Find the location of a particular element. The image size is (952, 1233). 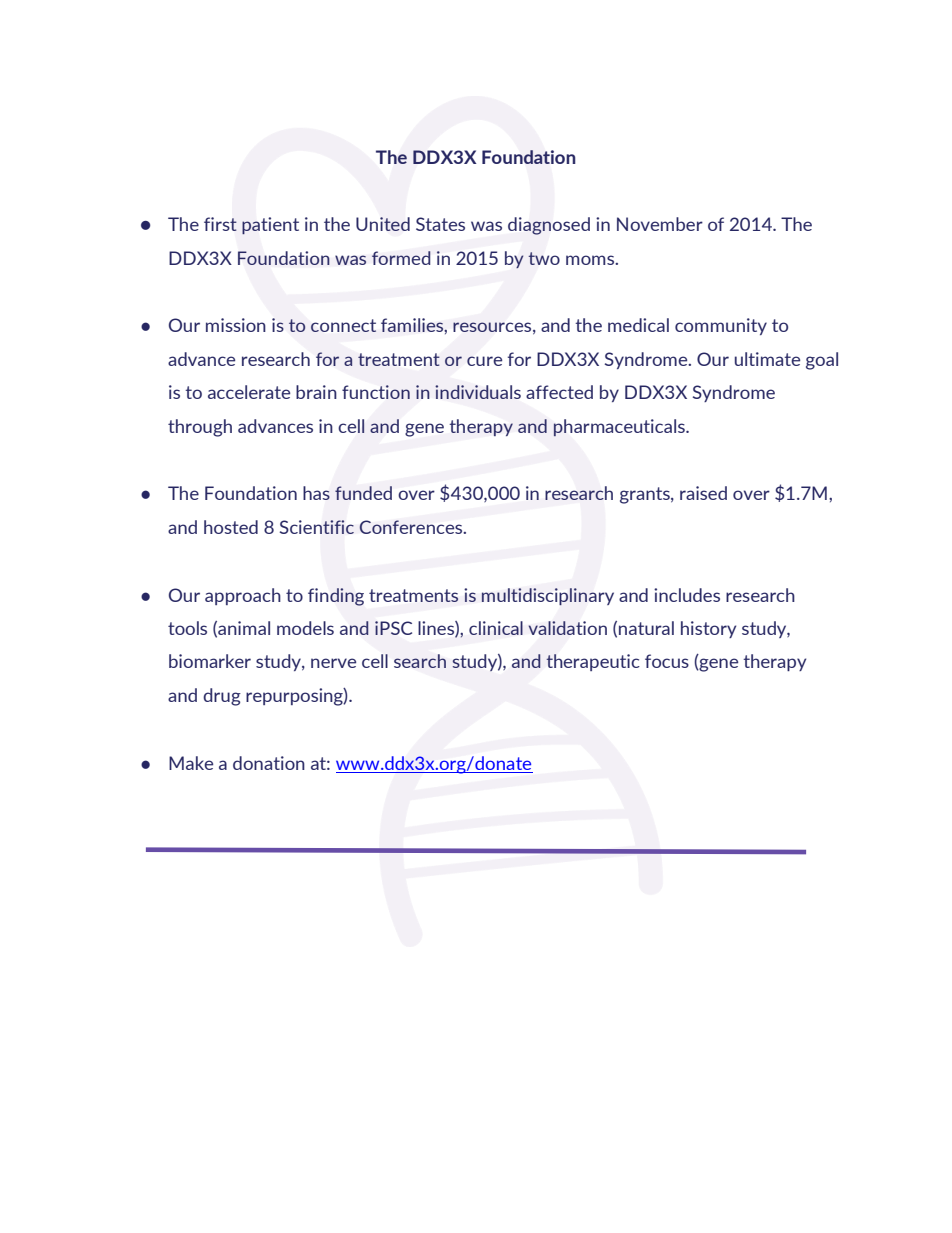

donation is located at coordinates (269, 763).
